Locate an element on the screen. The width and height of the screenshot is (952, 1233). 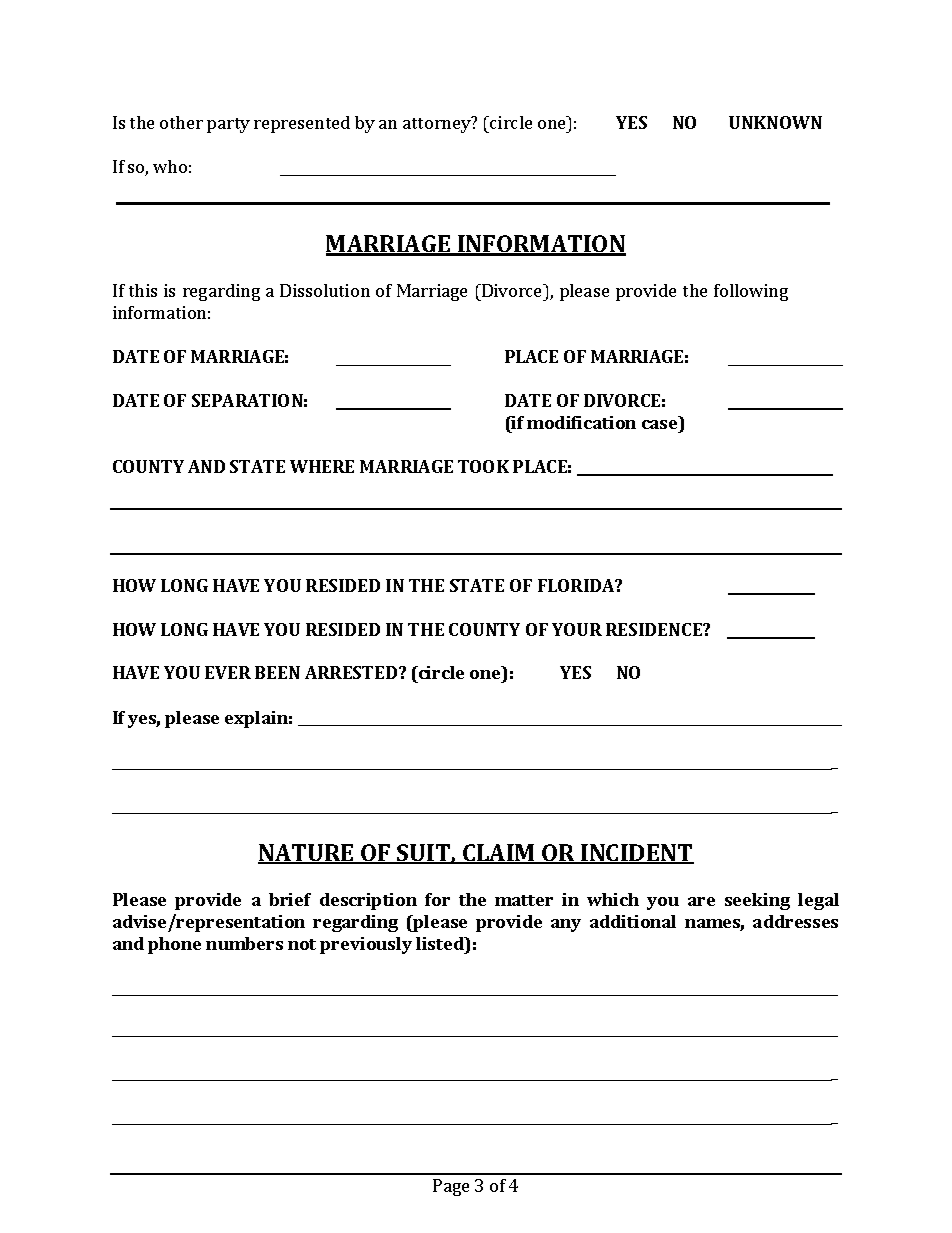
party is located at coordinates (228, 125).
